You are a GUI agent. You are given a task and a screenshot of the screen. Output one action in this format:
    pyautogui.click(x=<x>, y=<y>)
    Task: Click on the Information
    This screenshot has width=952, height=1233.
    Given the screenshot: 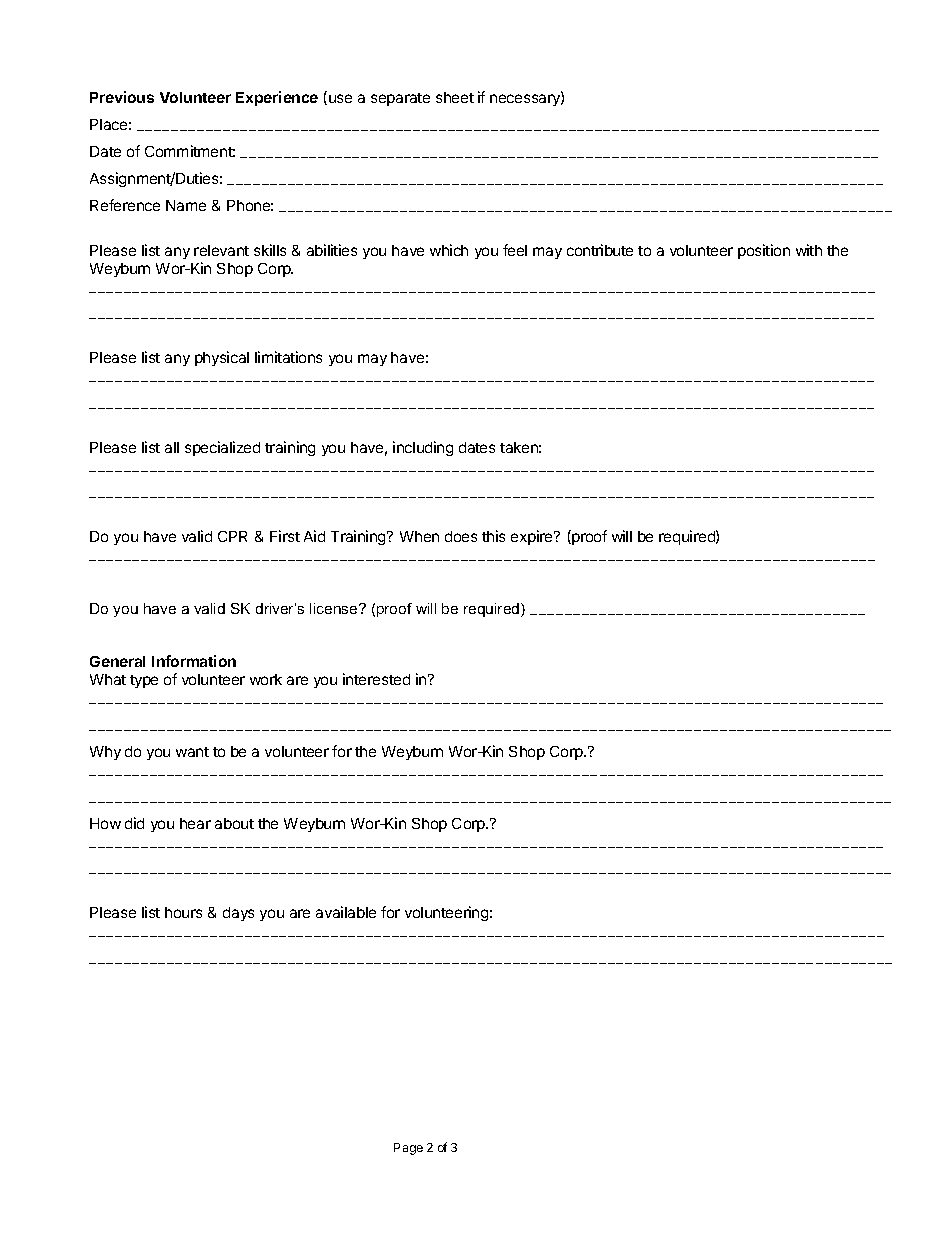 What is the action you would take?
    pyautogui.click(x=194, y=661)
